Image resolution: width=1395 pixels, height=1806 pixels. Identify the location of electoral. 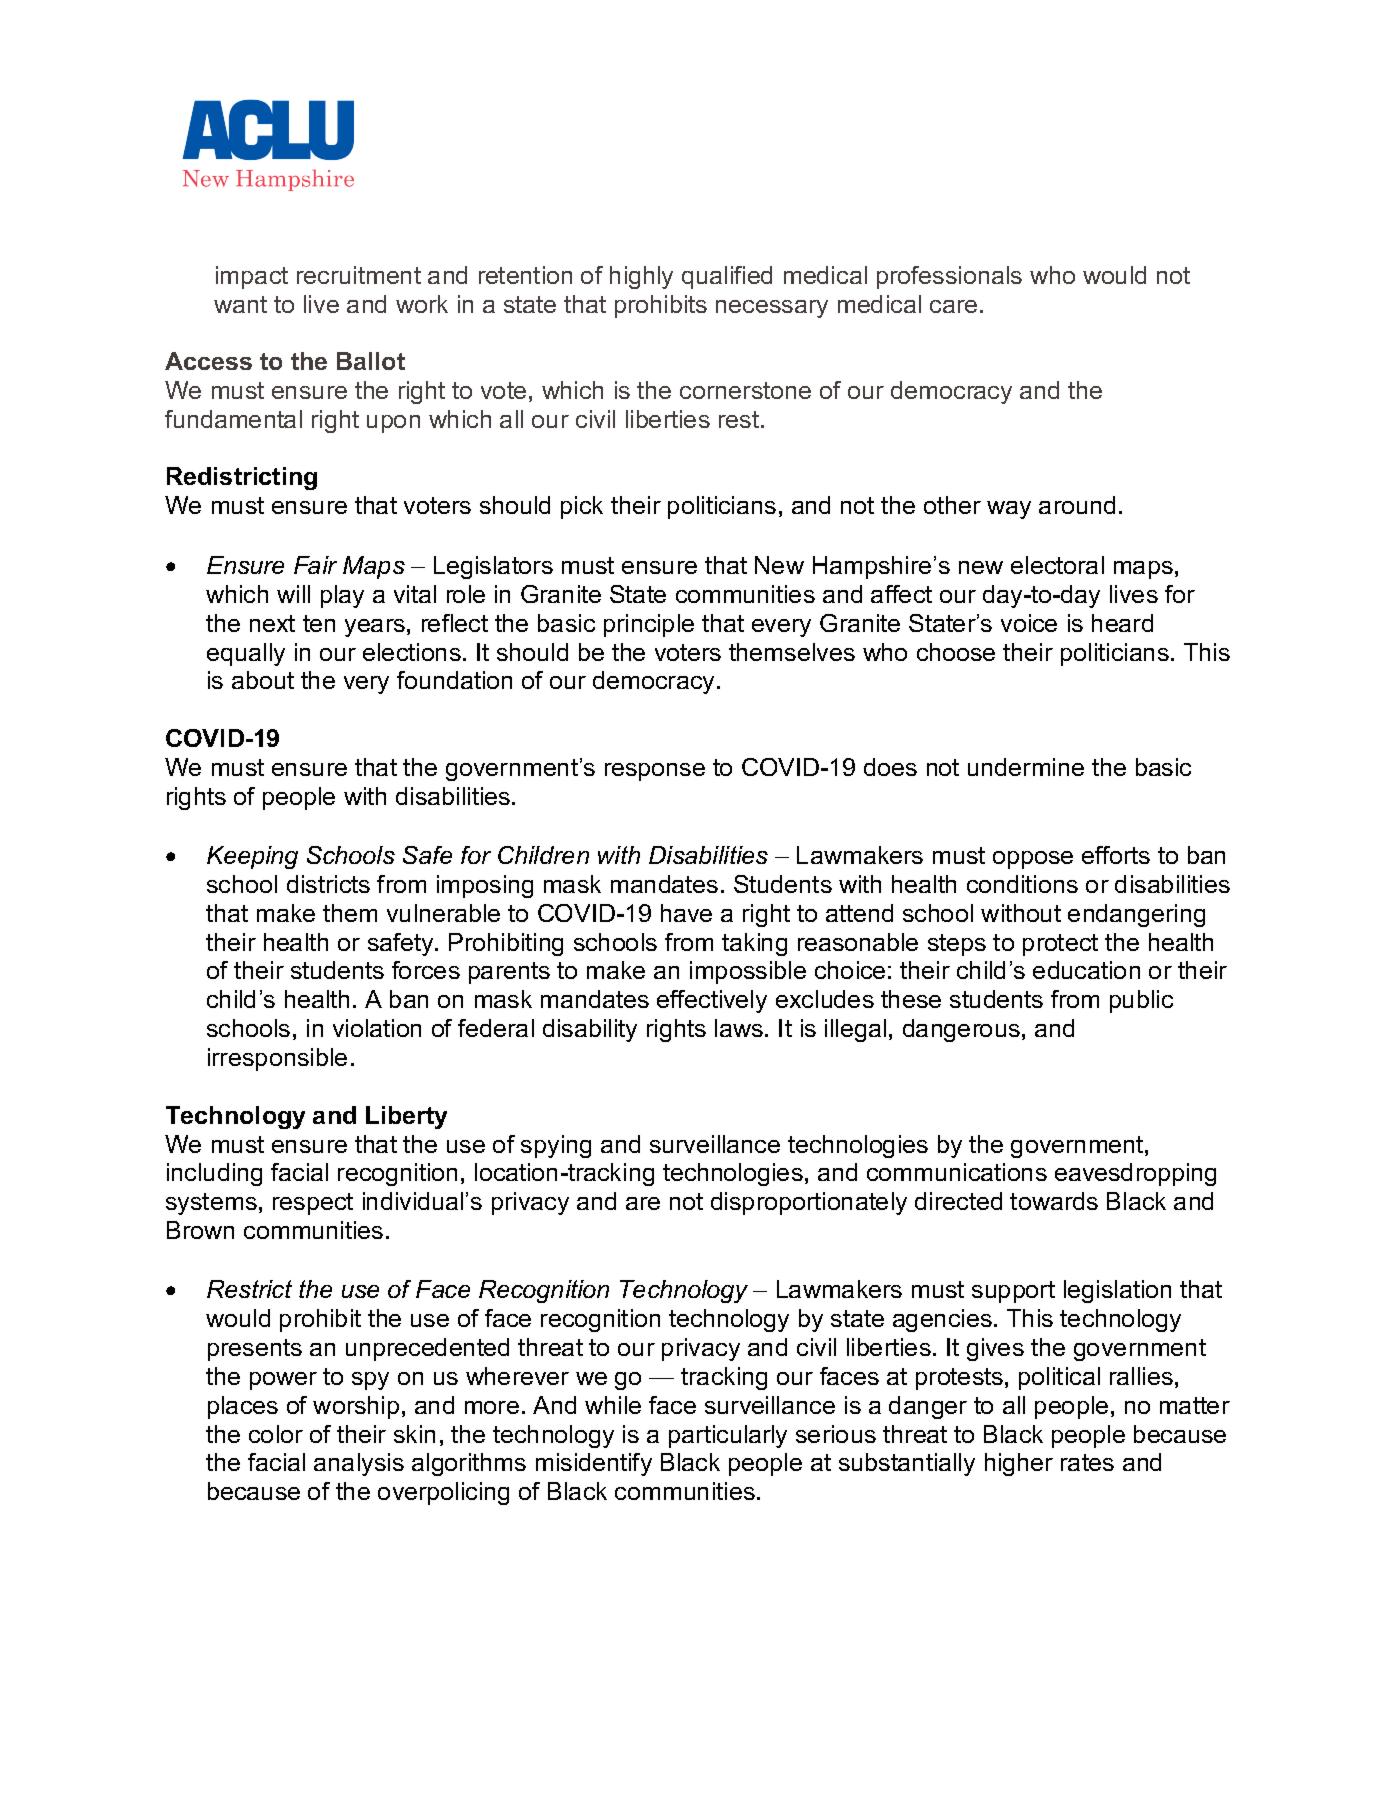
(1057, 565).
